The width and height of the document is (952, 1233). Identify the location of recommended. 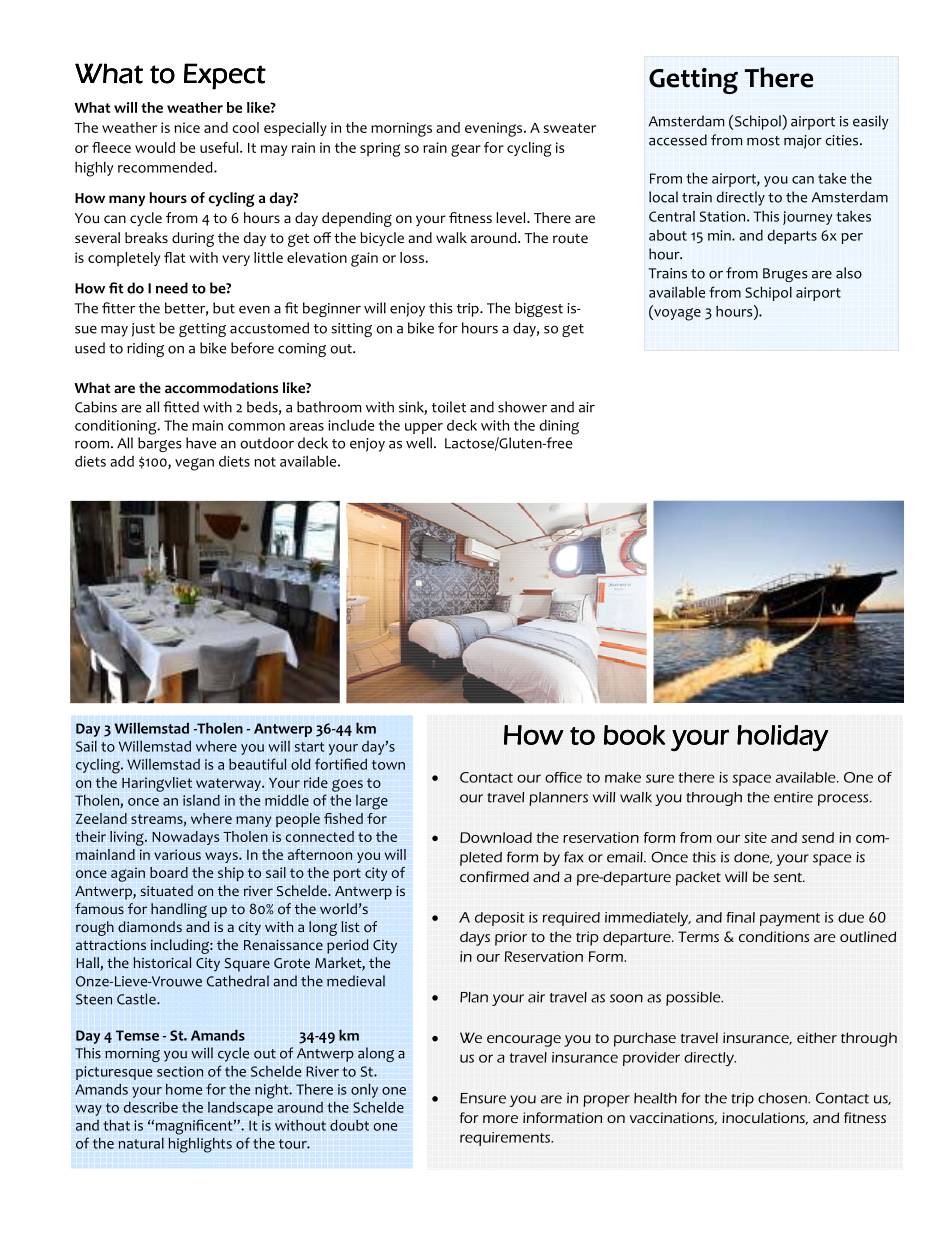
(166, 167).
